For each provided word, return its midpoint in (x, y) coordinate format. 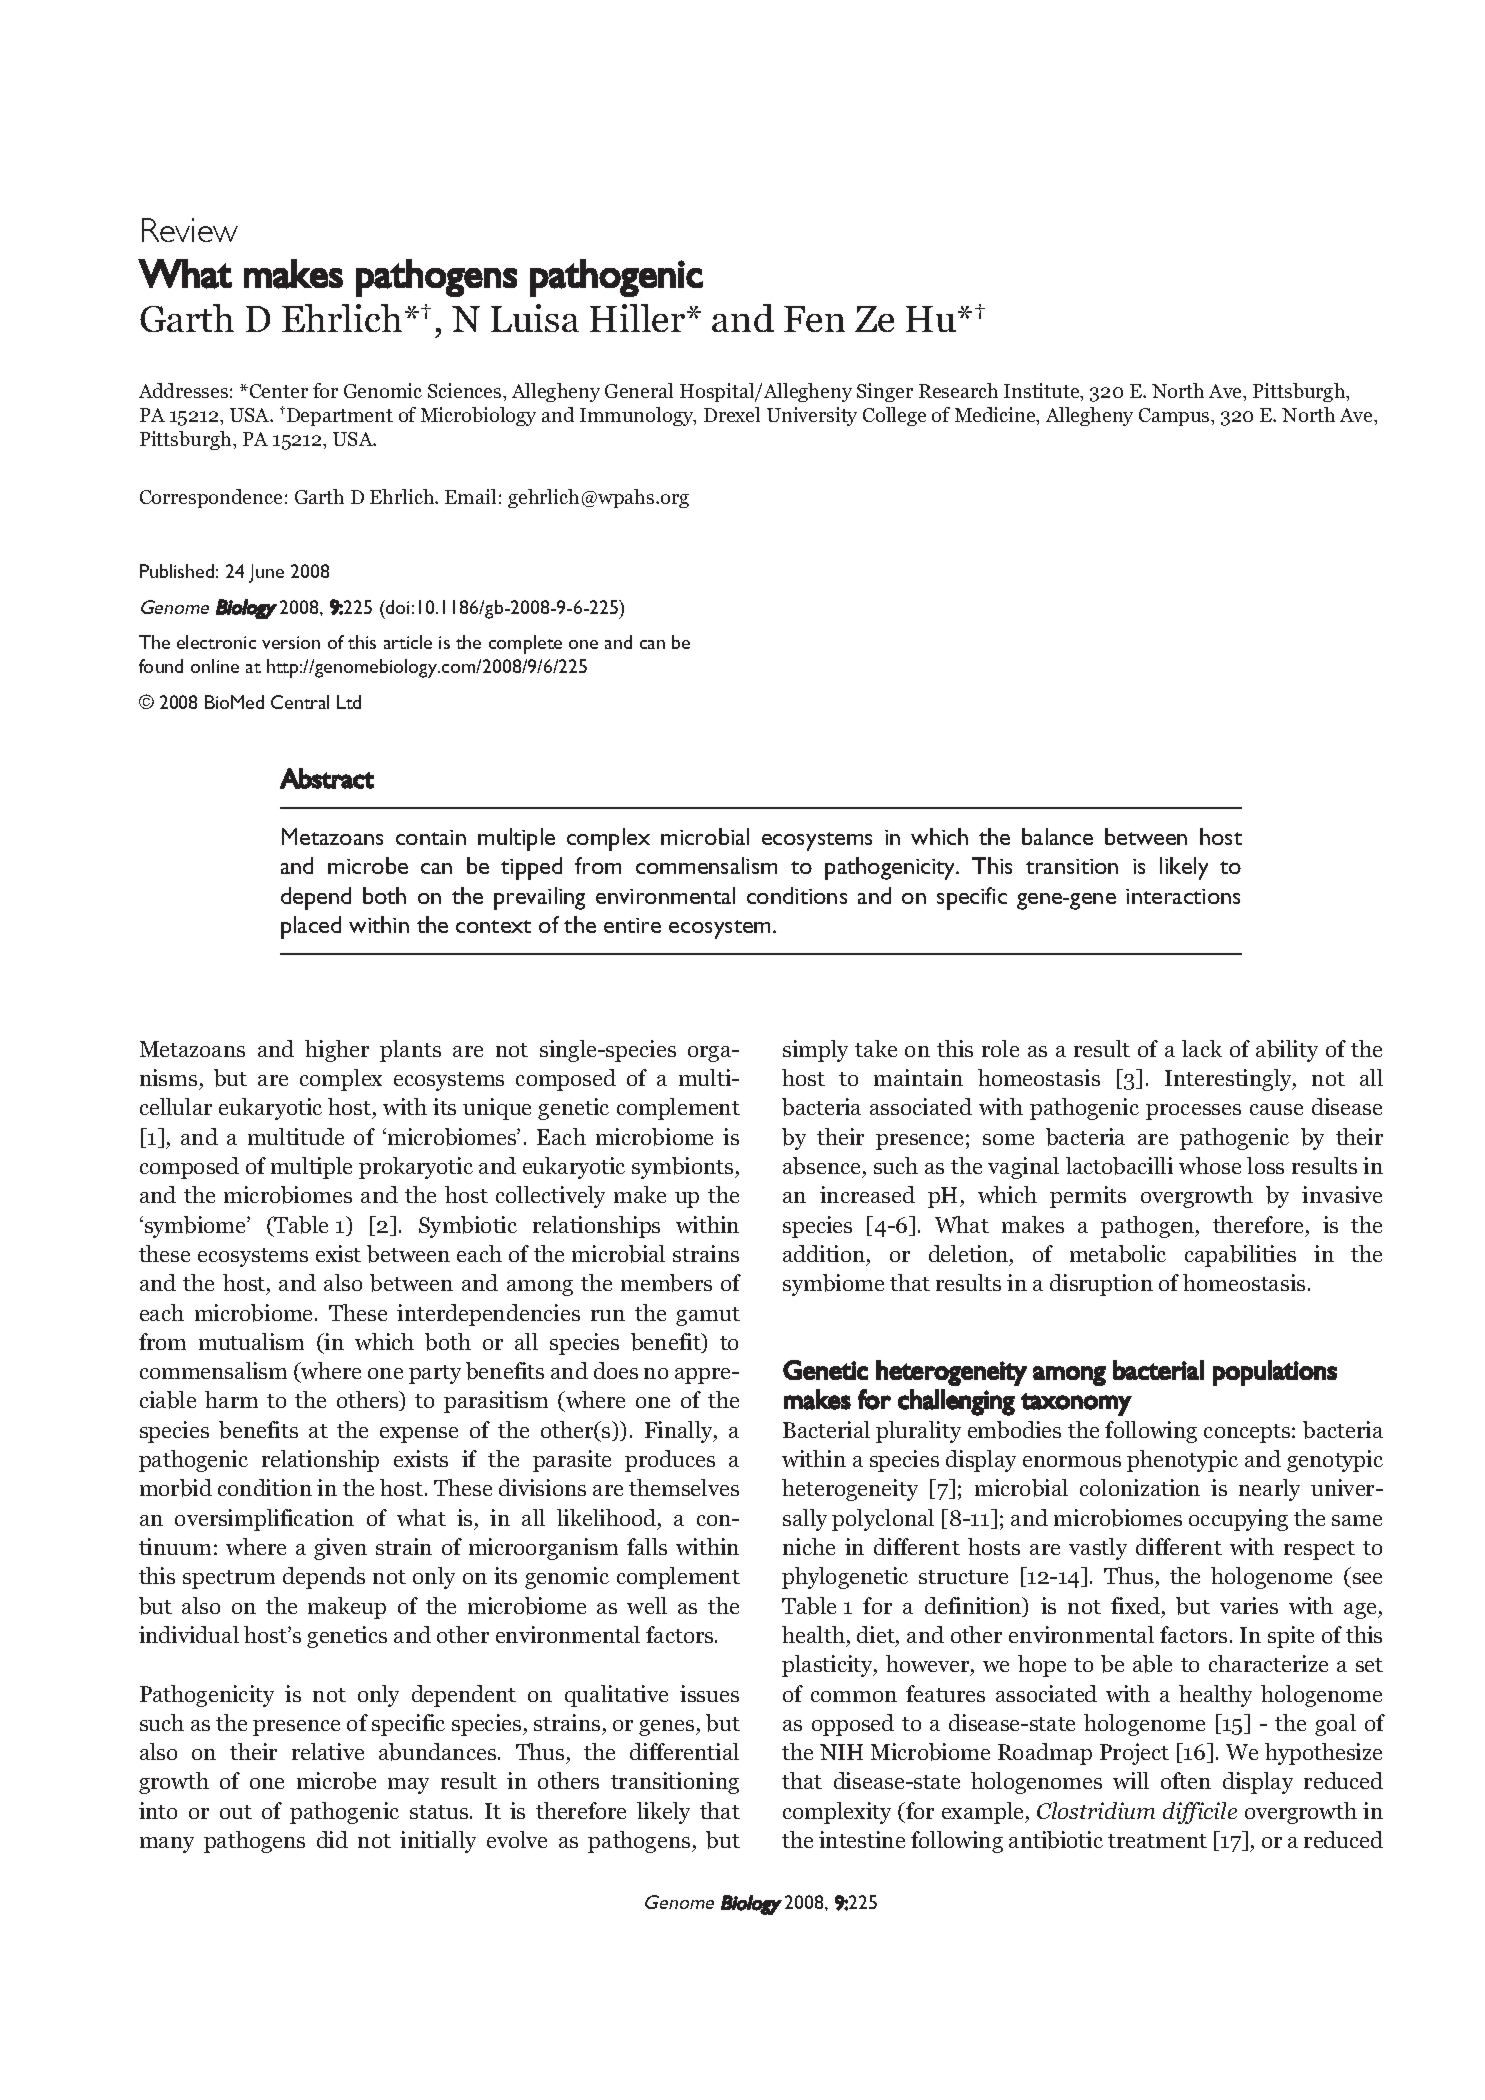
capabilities (1240, 1256)
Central (300, 702)
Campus (1175, 417)
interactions (1183, 896)
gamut (708, 1316)
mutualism (251, 1341)
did (332, 1839)
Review (190, 230)
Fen (814, 319)
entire (632, 925)
